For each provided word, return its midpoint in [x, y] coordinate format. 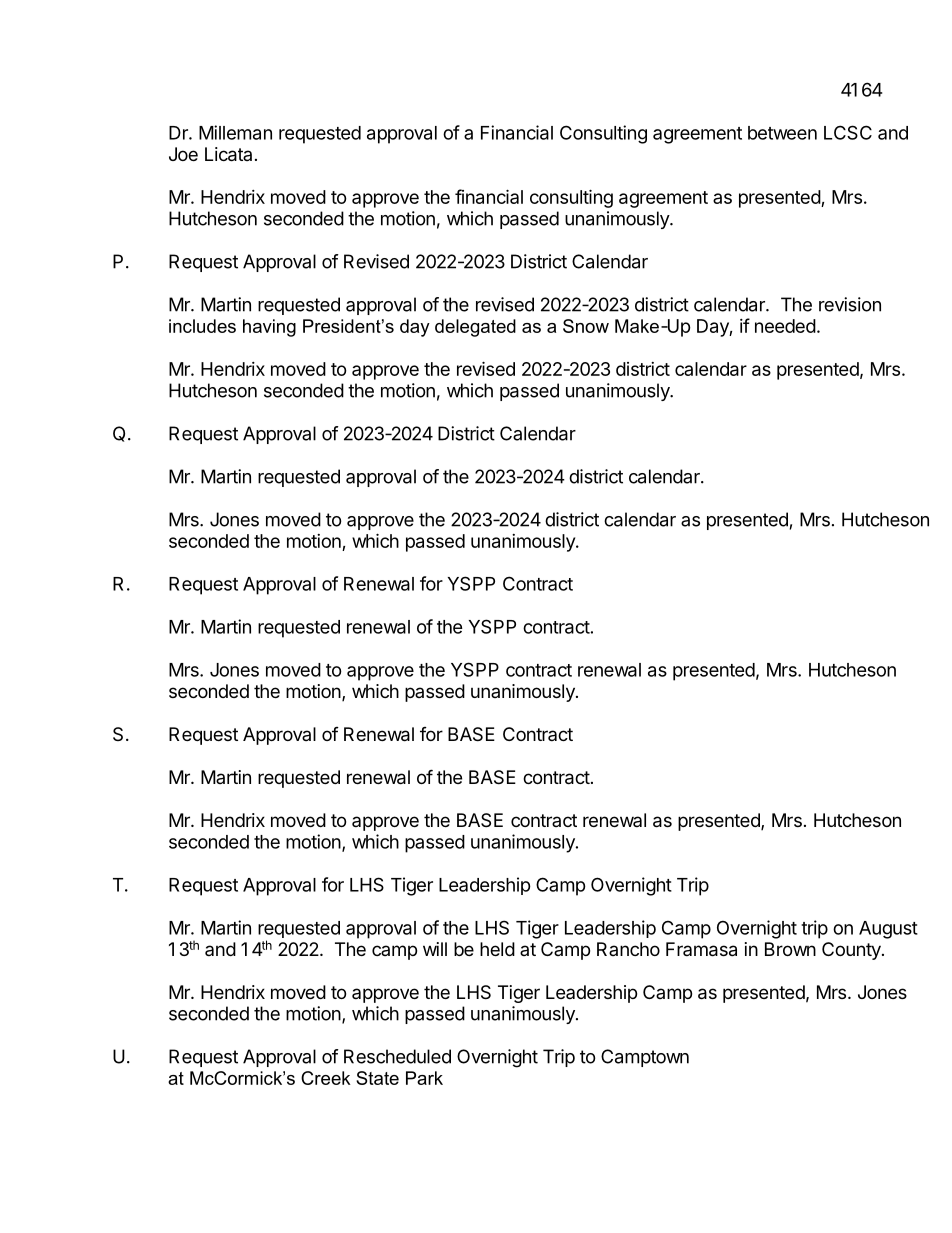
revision [850, 304]
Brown [790, 949]
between [782, 133]
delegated [475, 328]
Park [424, 1078]
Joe [183, 154]
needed [785, 326]
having [269, 328]
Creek [326, 1078]
